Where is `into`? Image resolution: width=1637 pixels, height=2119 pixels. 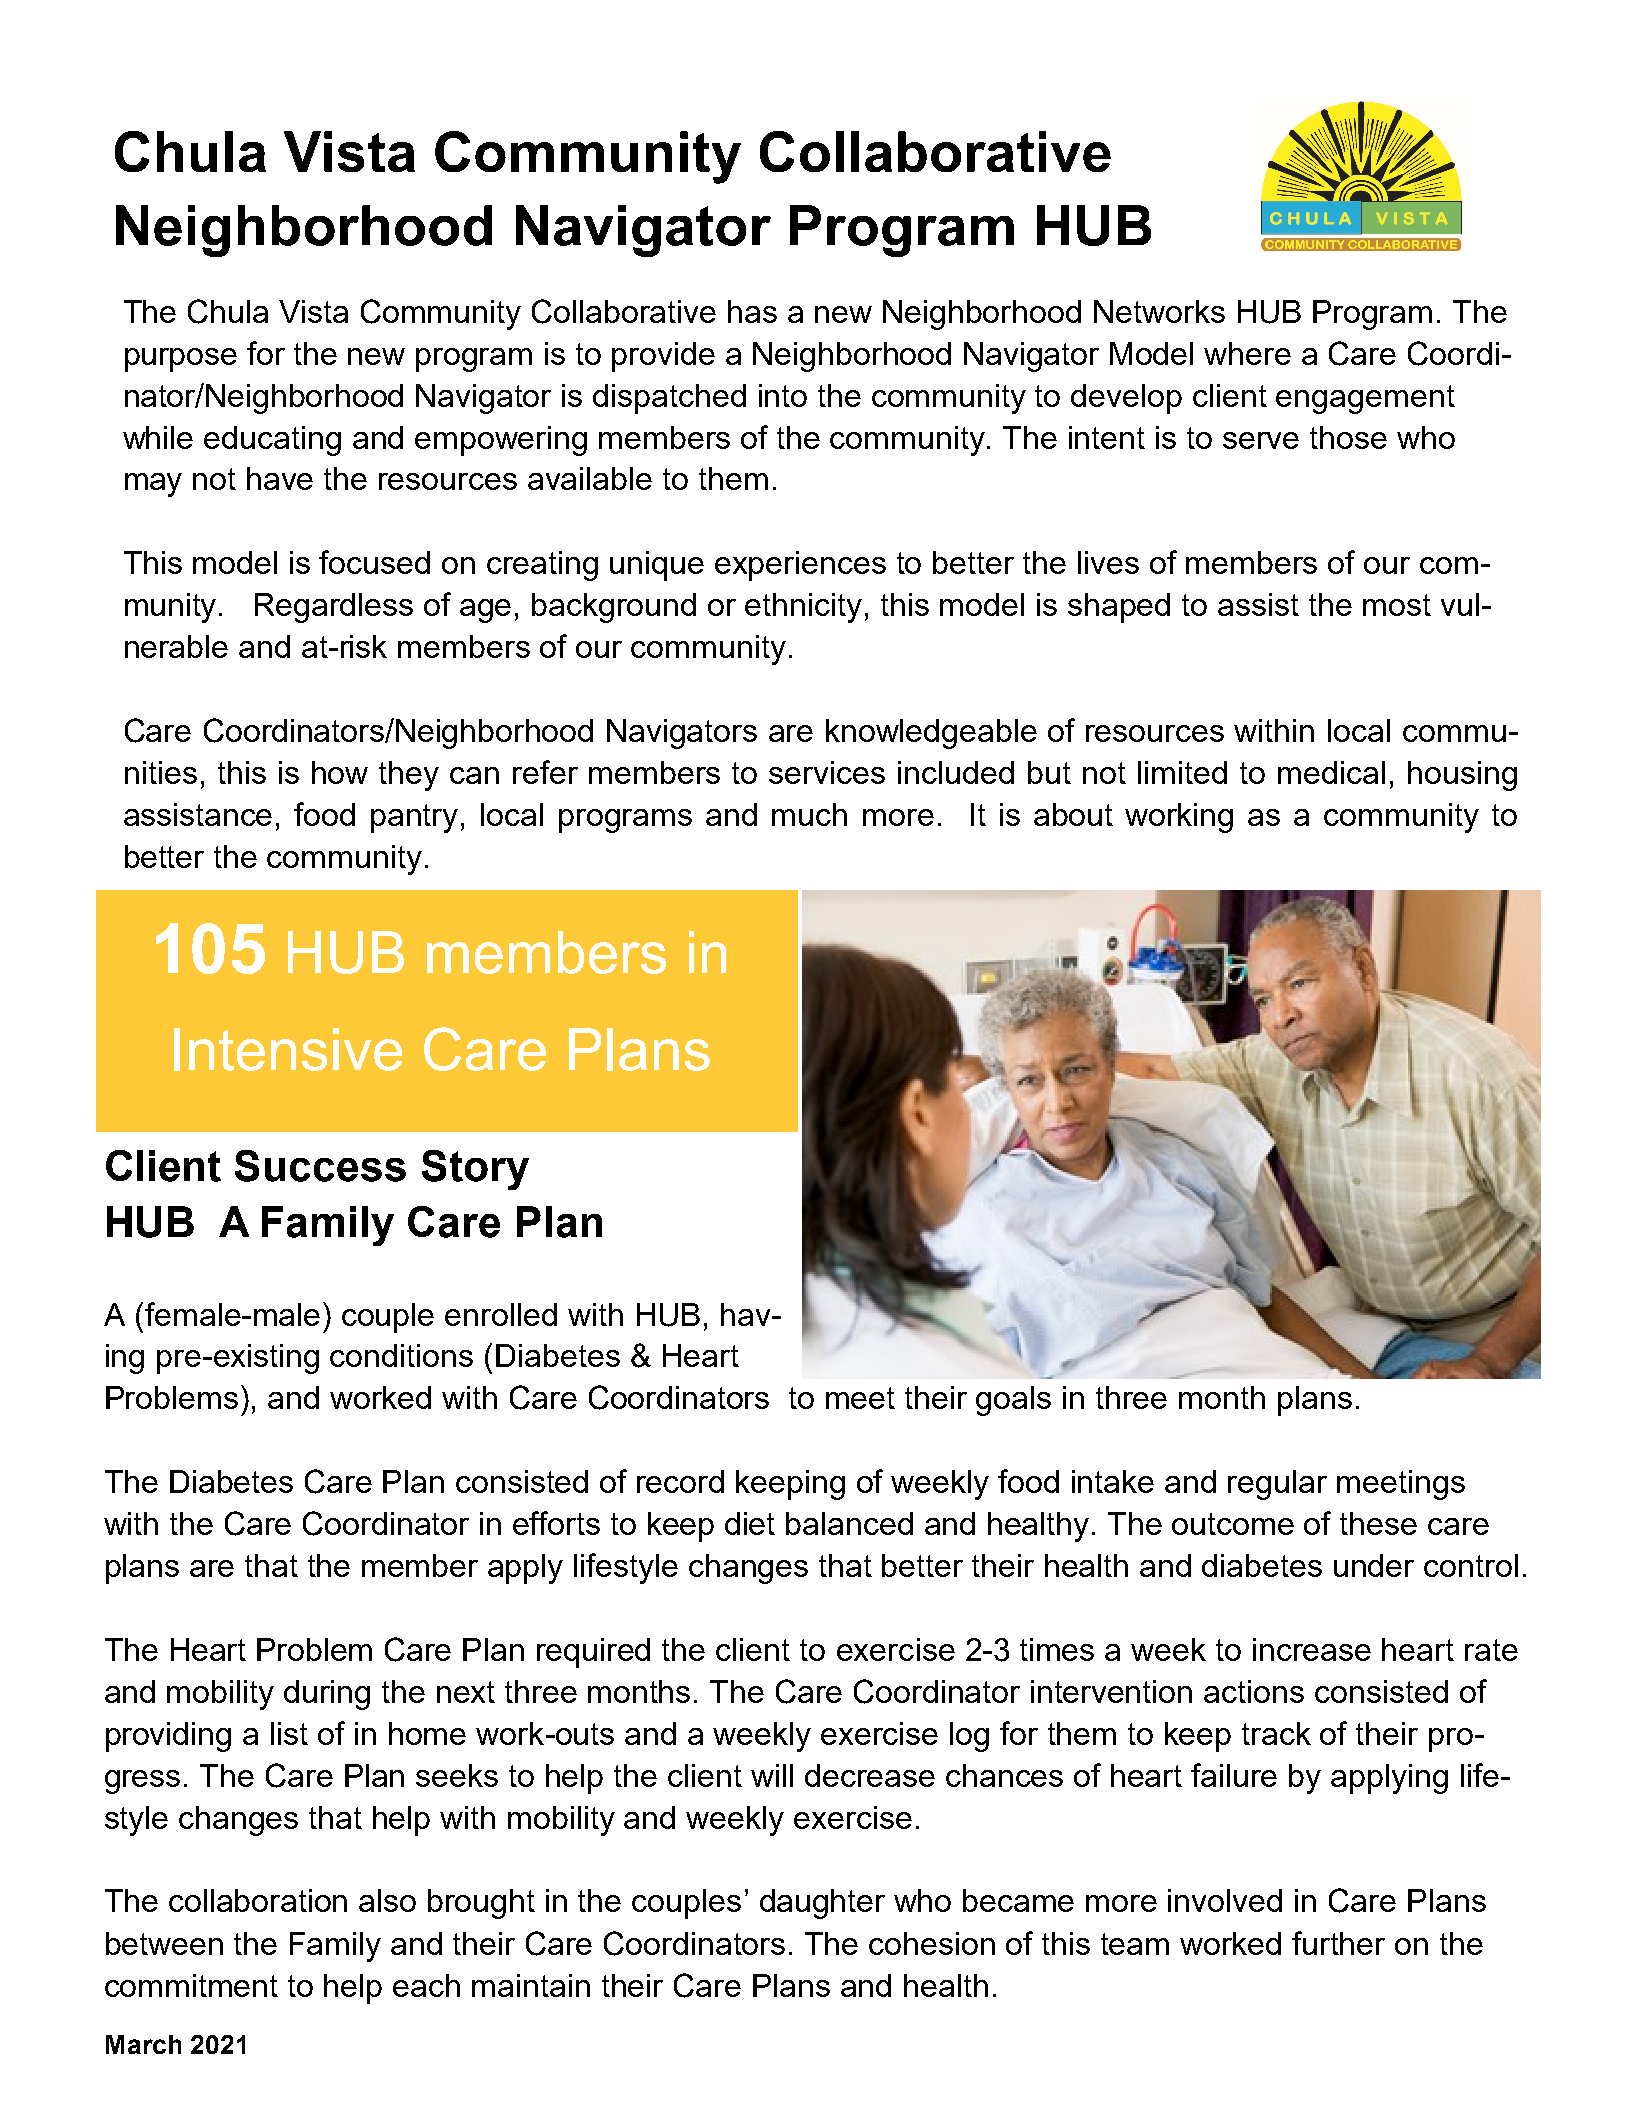
into is located at coordinates (783, 395).
